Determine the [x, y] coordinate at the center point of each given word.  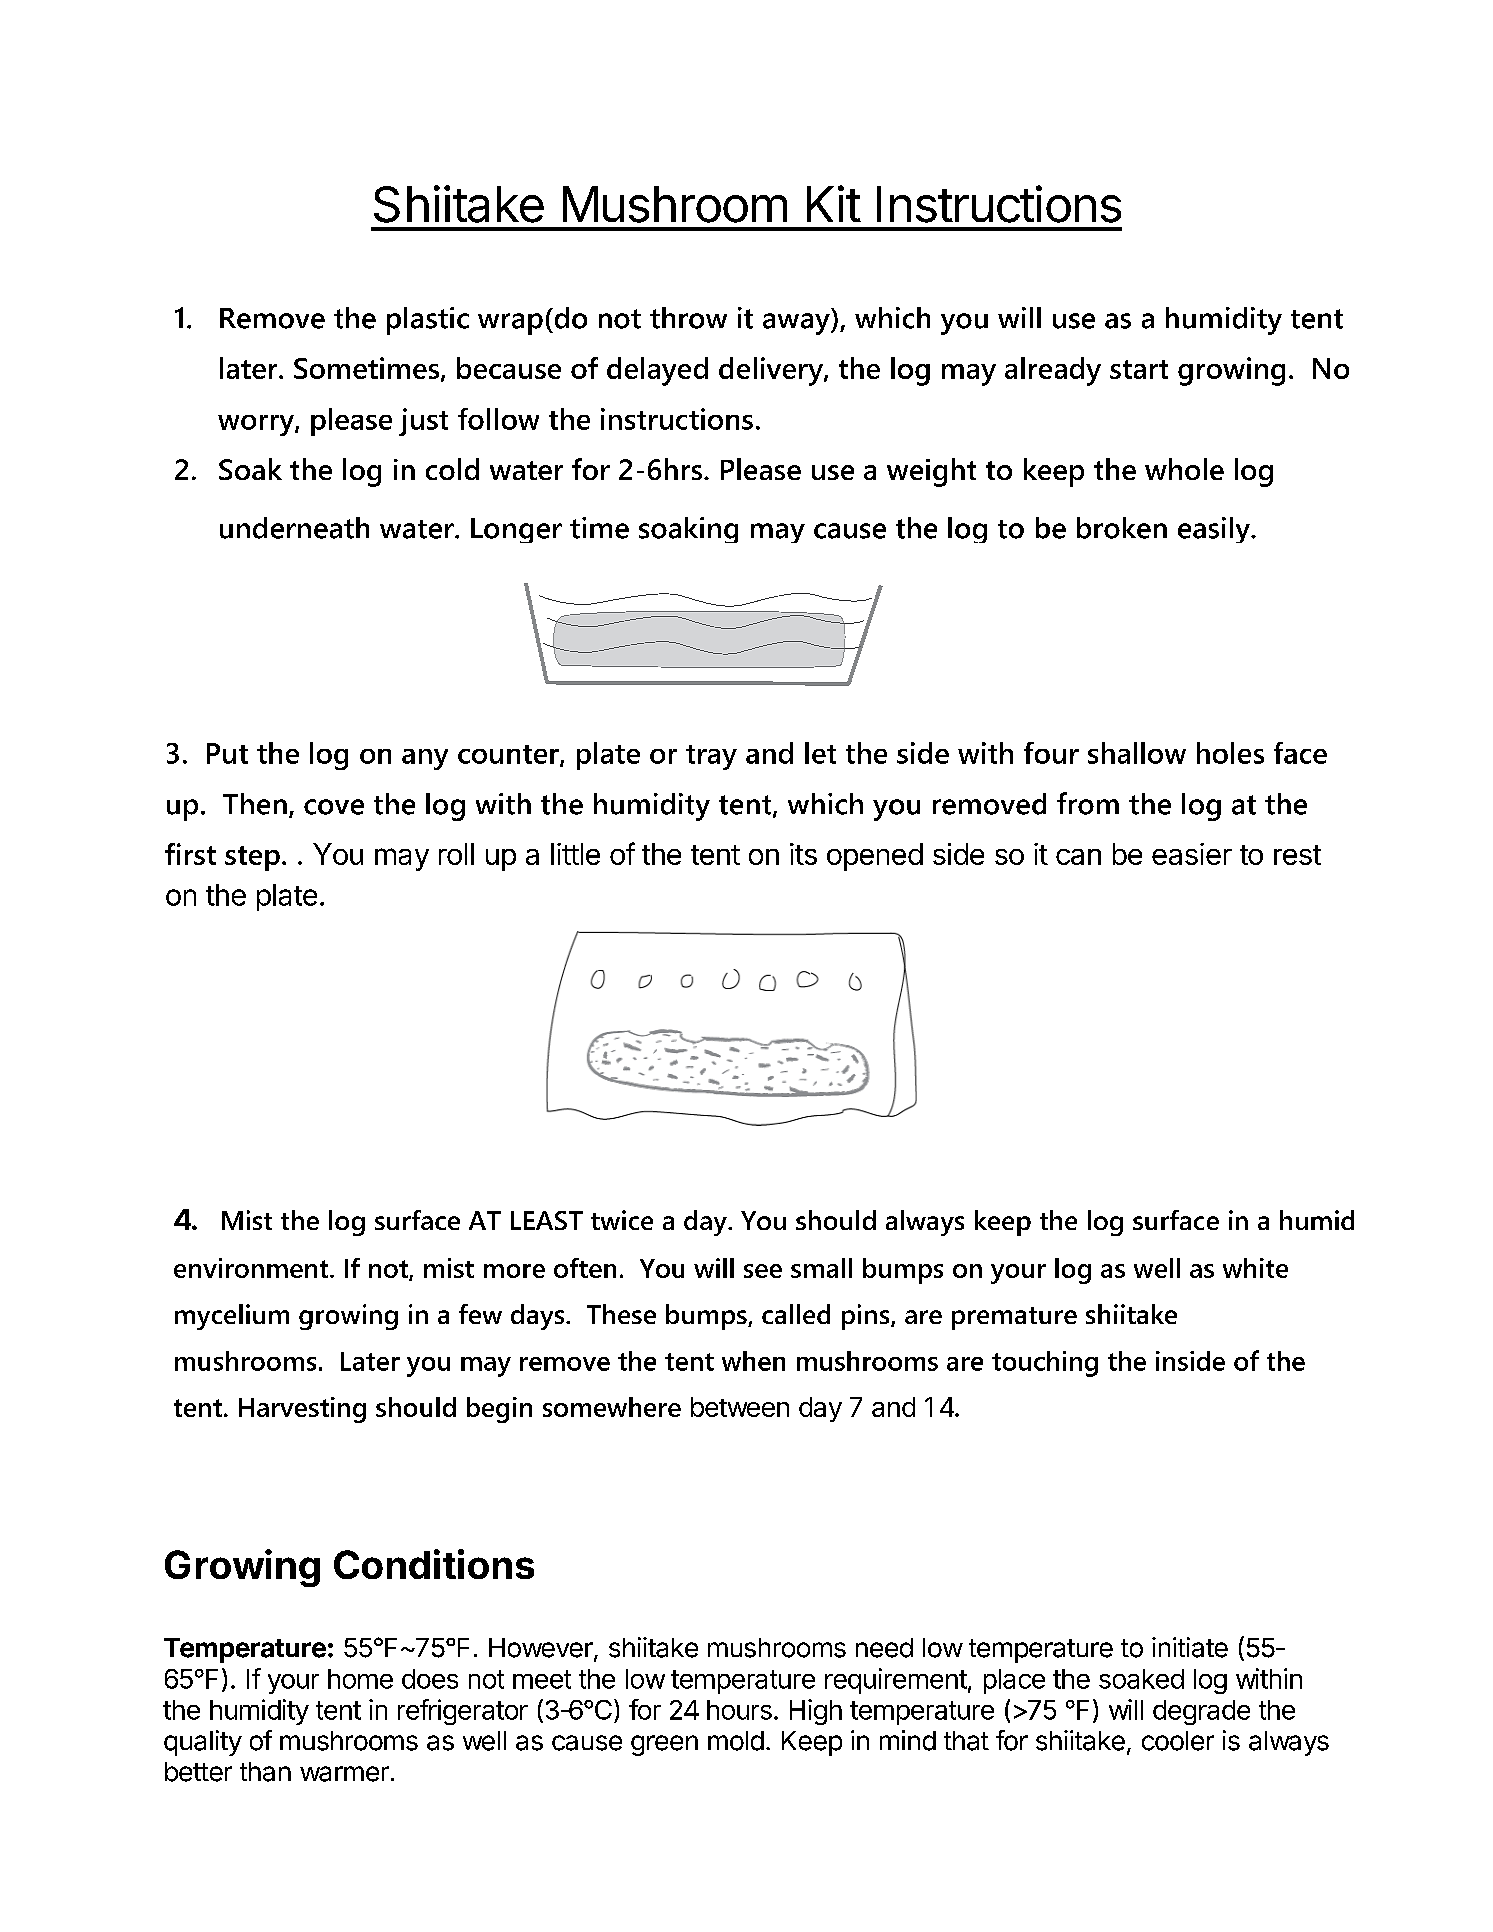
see [763, 1271]
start [1139, 369]
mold [736, 1741]
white [1255, 1268]
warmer [344, 1774]
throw [688, 318]
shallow [1137, 753]
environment [252, 1268]
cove [334, 807]
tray [711, 757]
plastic [428, 321]
